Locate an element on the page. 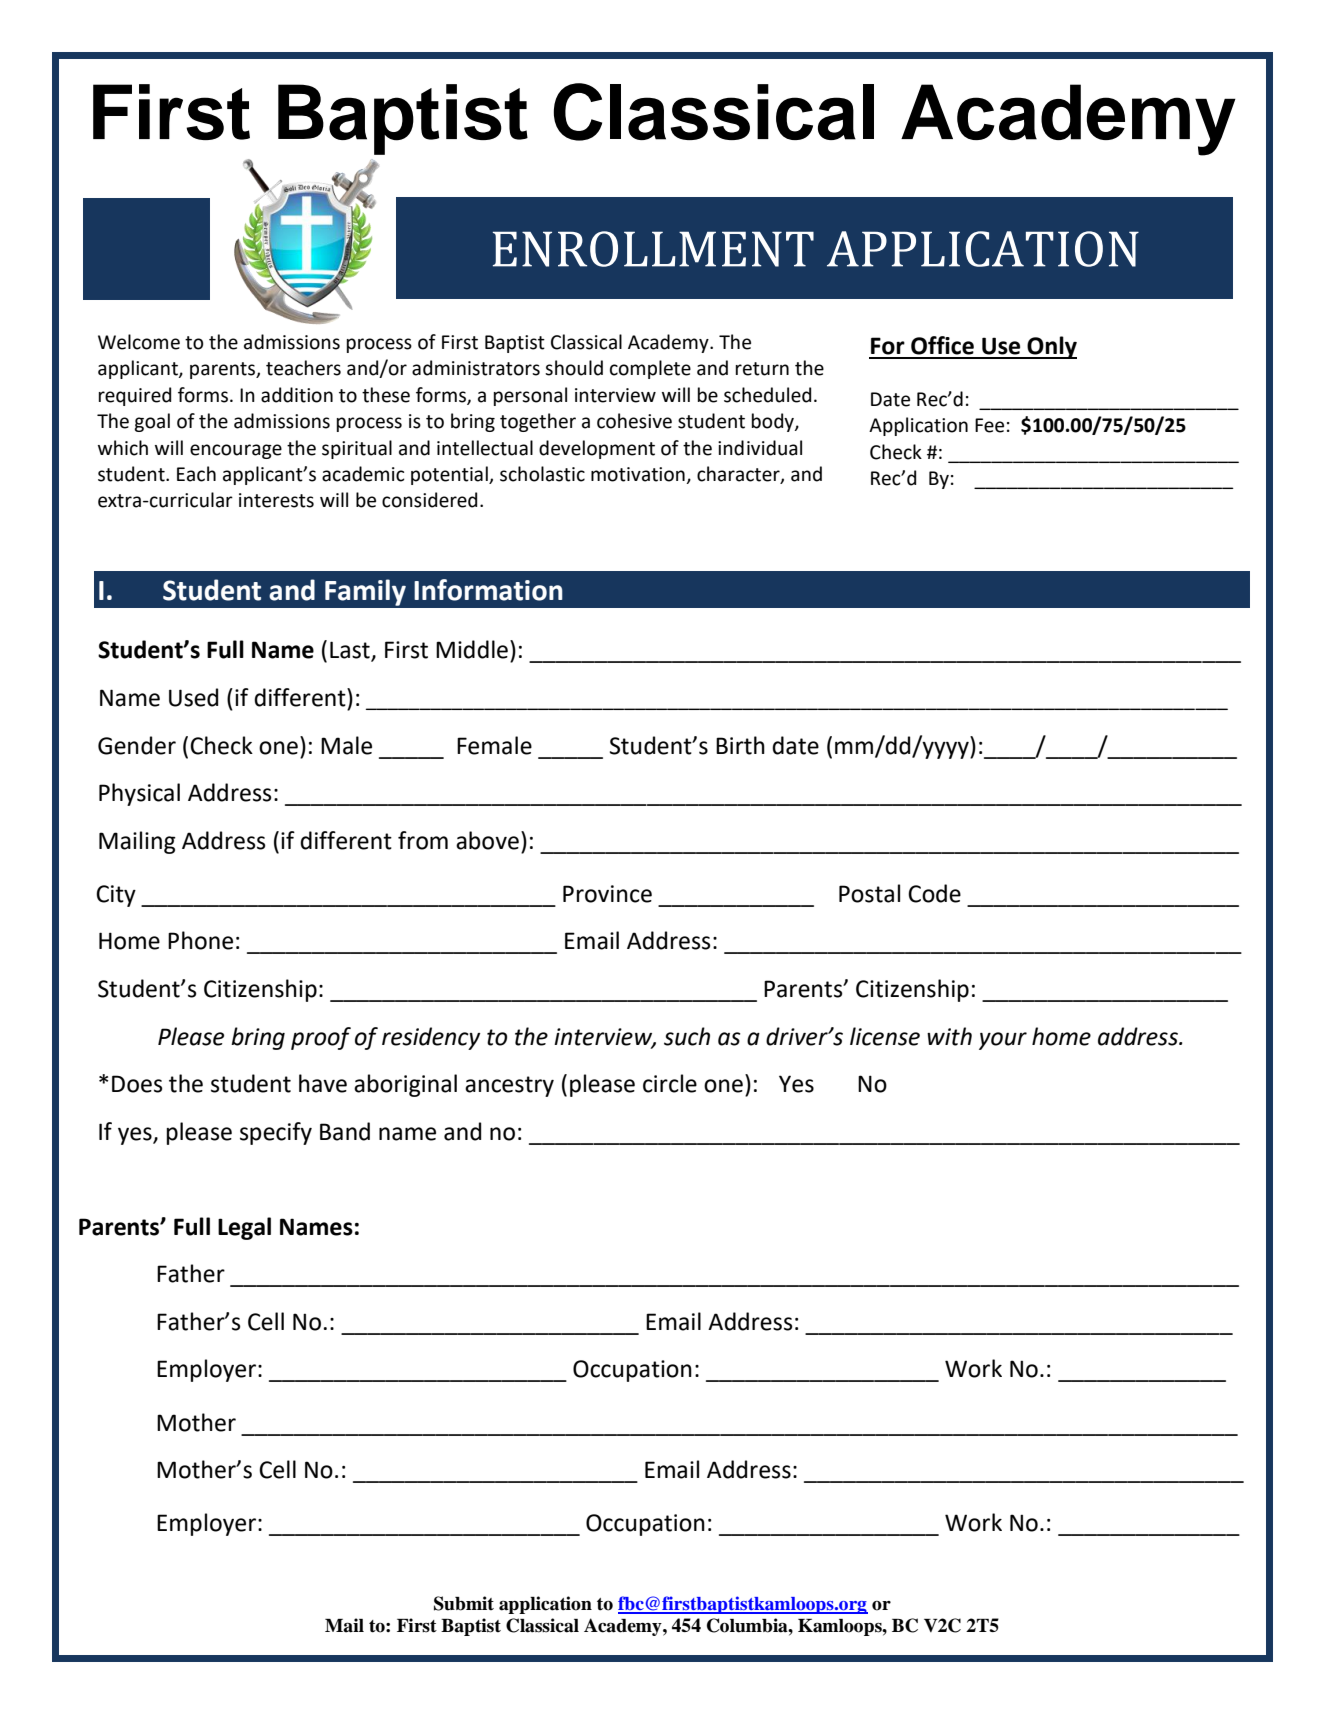  Province is located at coordinates (607, 894).
